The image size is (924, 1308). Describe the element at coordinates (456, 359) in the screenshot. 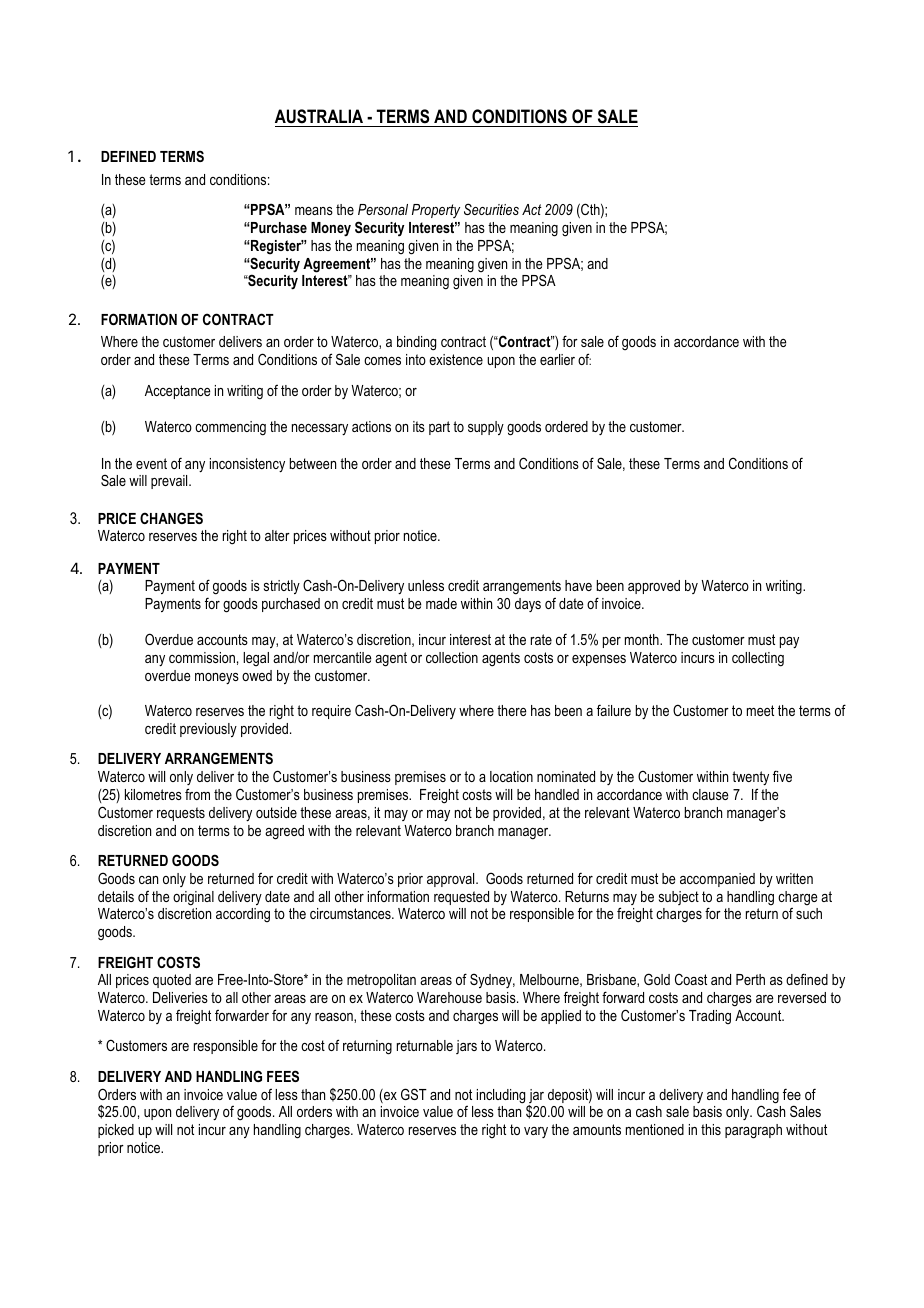

I see `existence` at that location.
